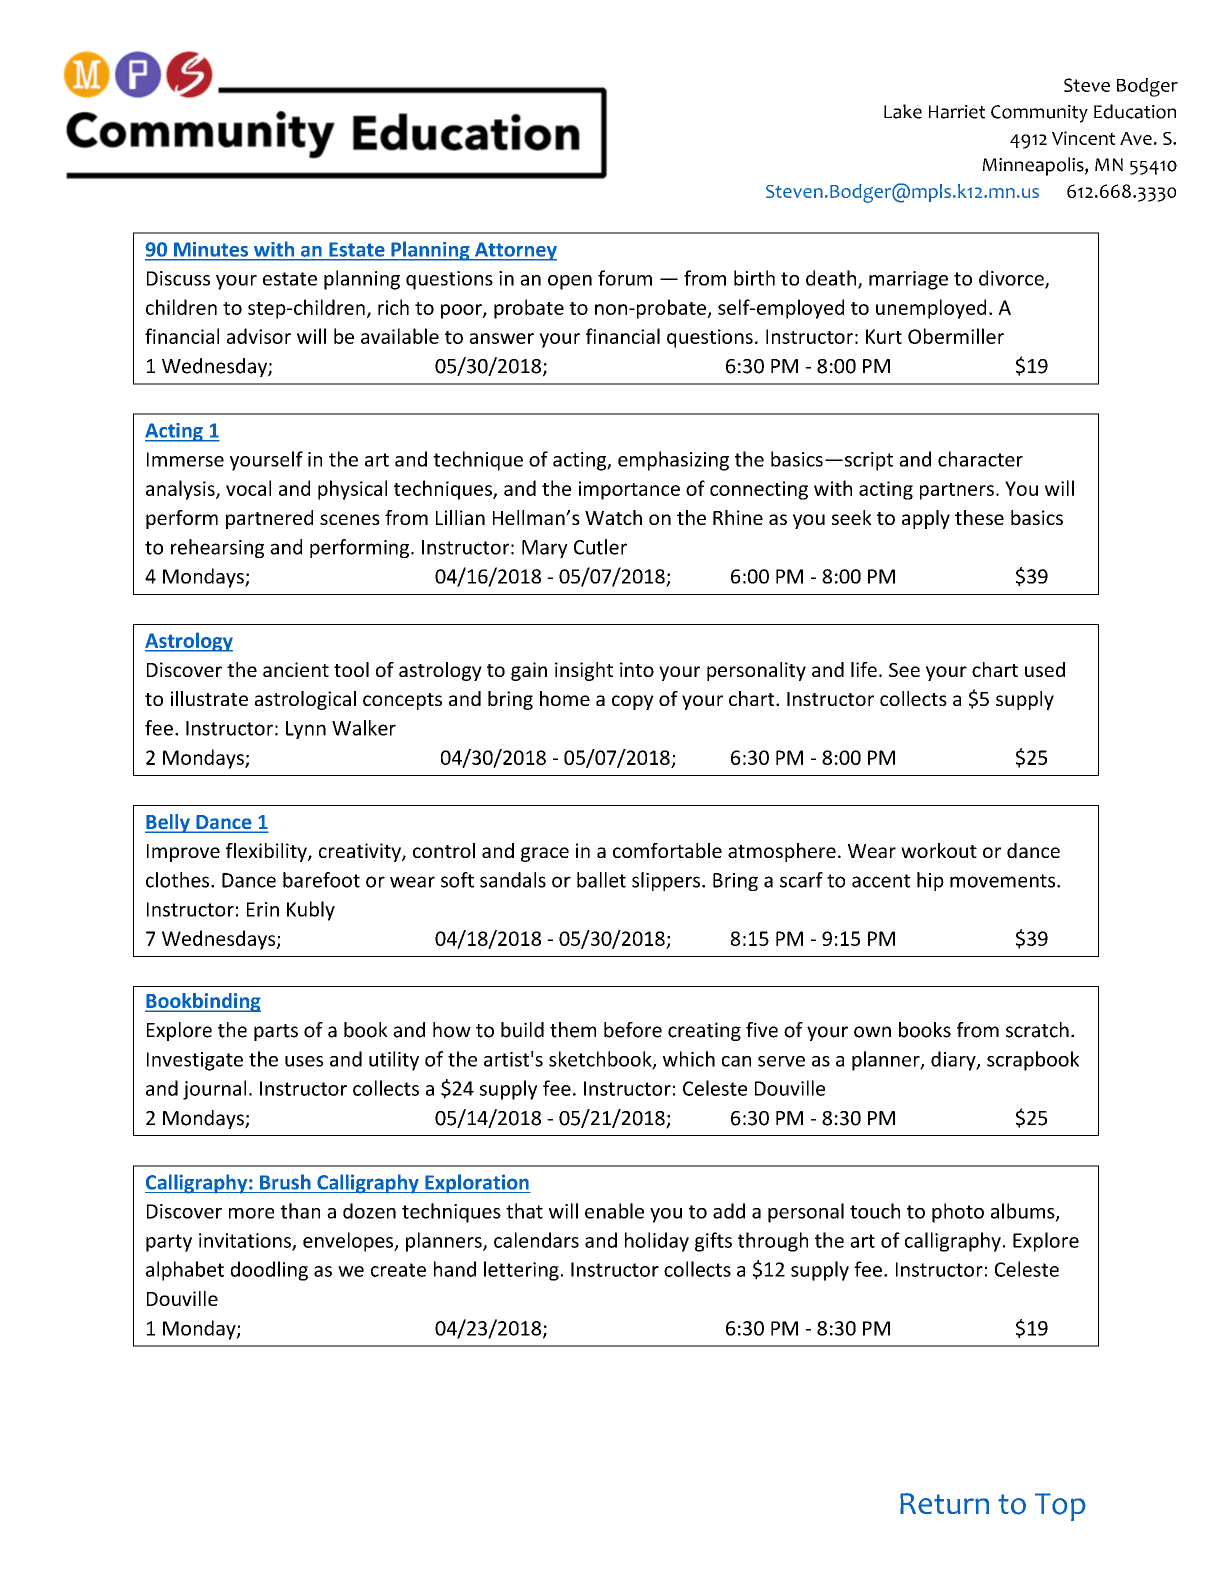 The height and width of the screenshot is (1595, 1232). What do you see at coordinates (248, 488) in the screenshot?
I see `vocal` at bounding box center [248, 488].
